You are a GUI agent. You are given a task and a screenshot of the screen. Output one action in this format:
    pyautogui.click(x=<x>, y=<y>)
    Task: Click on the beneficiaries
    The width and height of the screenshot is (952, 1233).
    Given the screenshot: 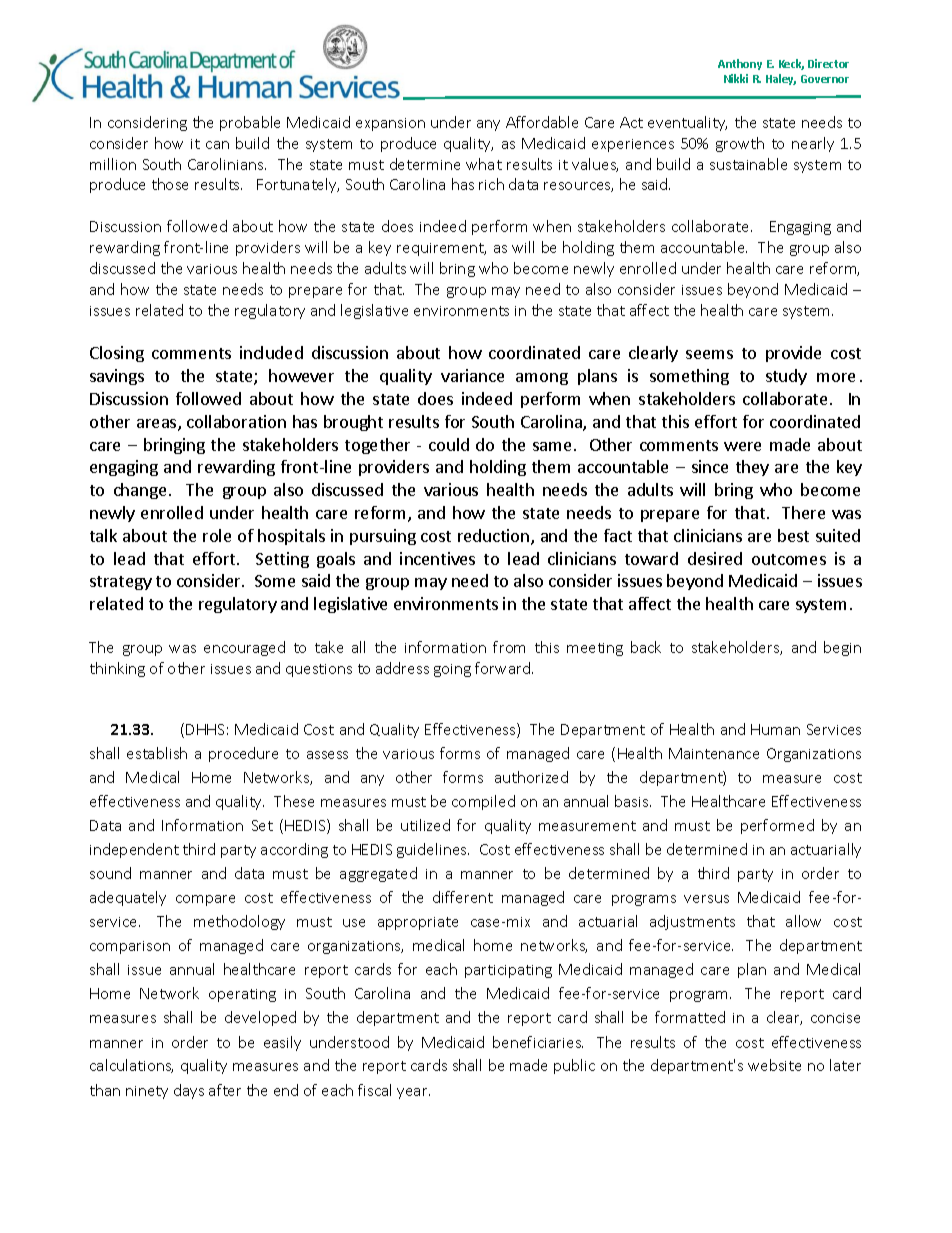 What is the action you would take?
    pyautogui.click(x=538, y=1042)
